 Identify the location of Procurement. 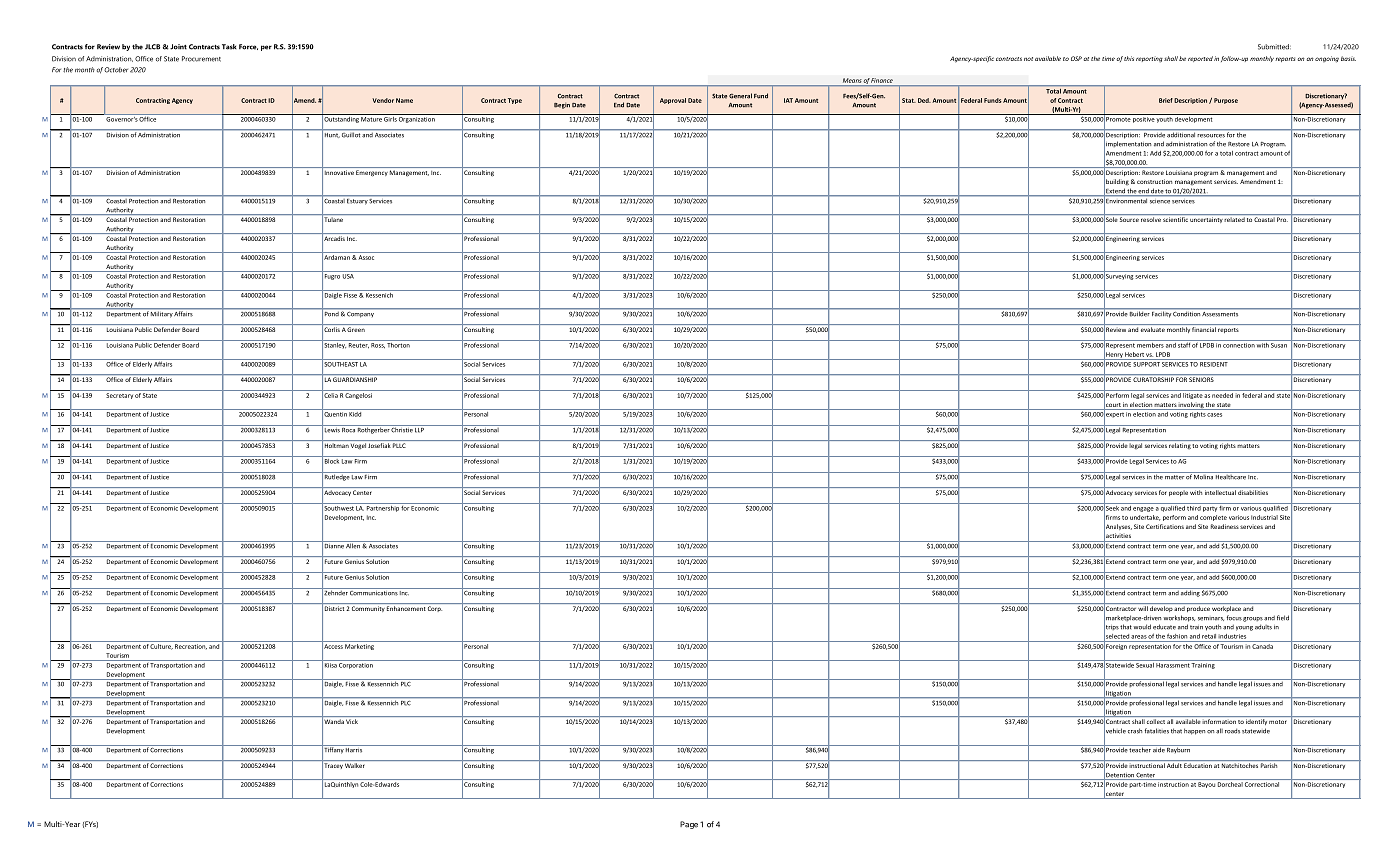
(201, 59).
